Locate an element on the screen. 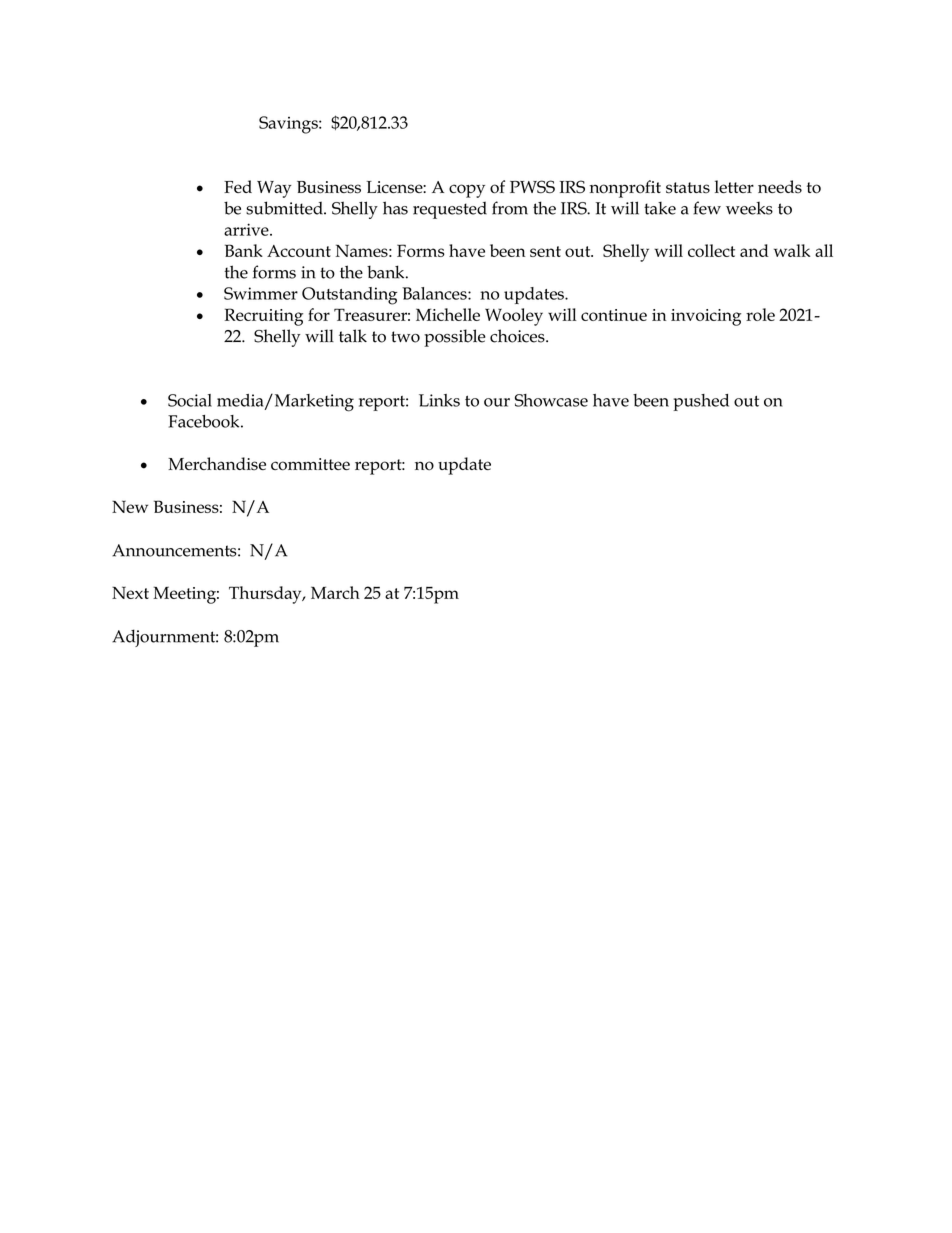 The width and height of the screenshot is (952, 1233). Fed is located at coordinates (238, 186).
